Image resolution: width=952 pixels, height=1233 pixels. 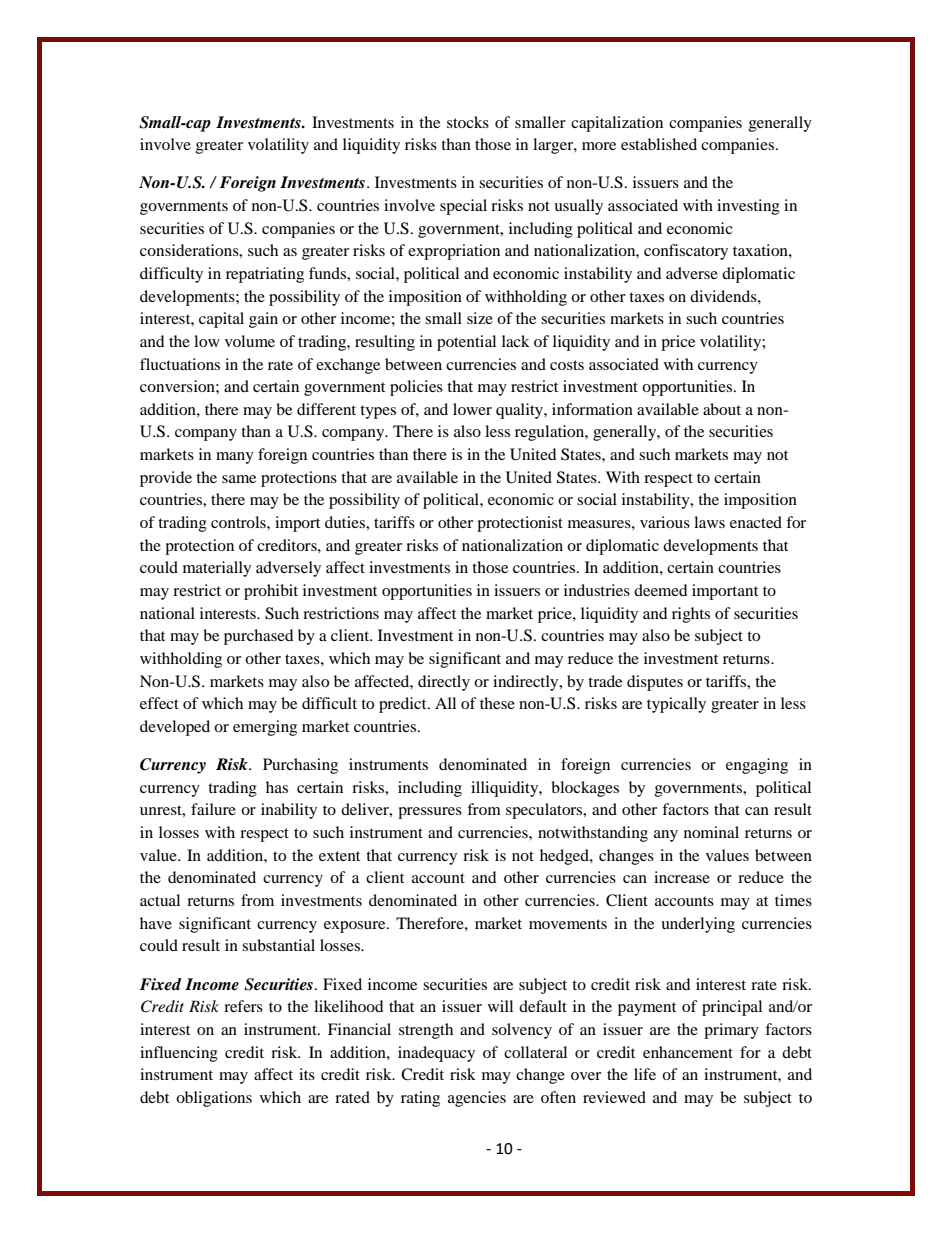 What do you see at coordinates (214, 1099) in the image?
I see `obligations` at bounding box center [214, 1099].
